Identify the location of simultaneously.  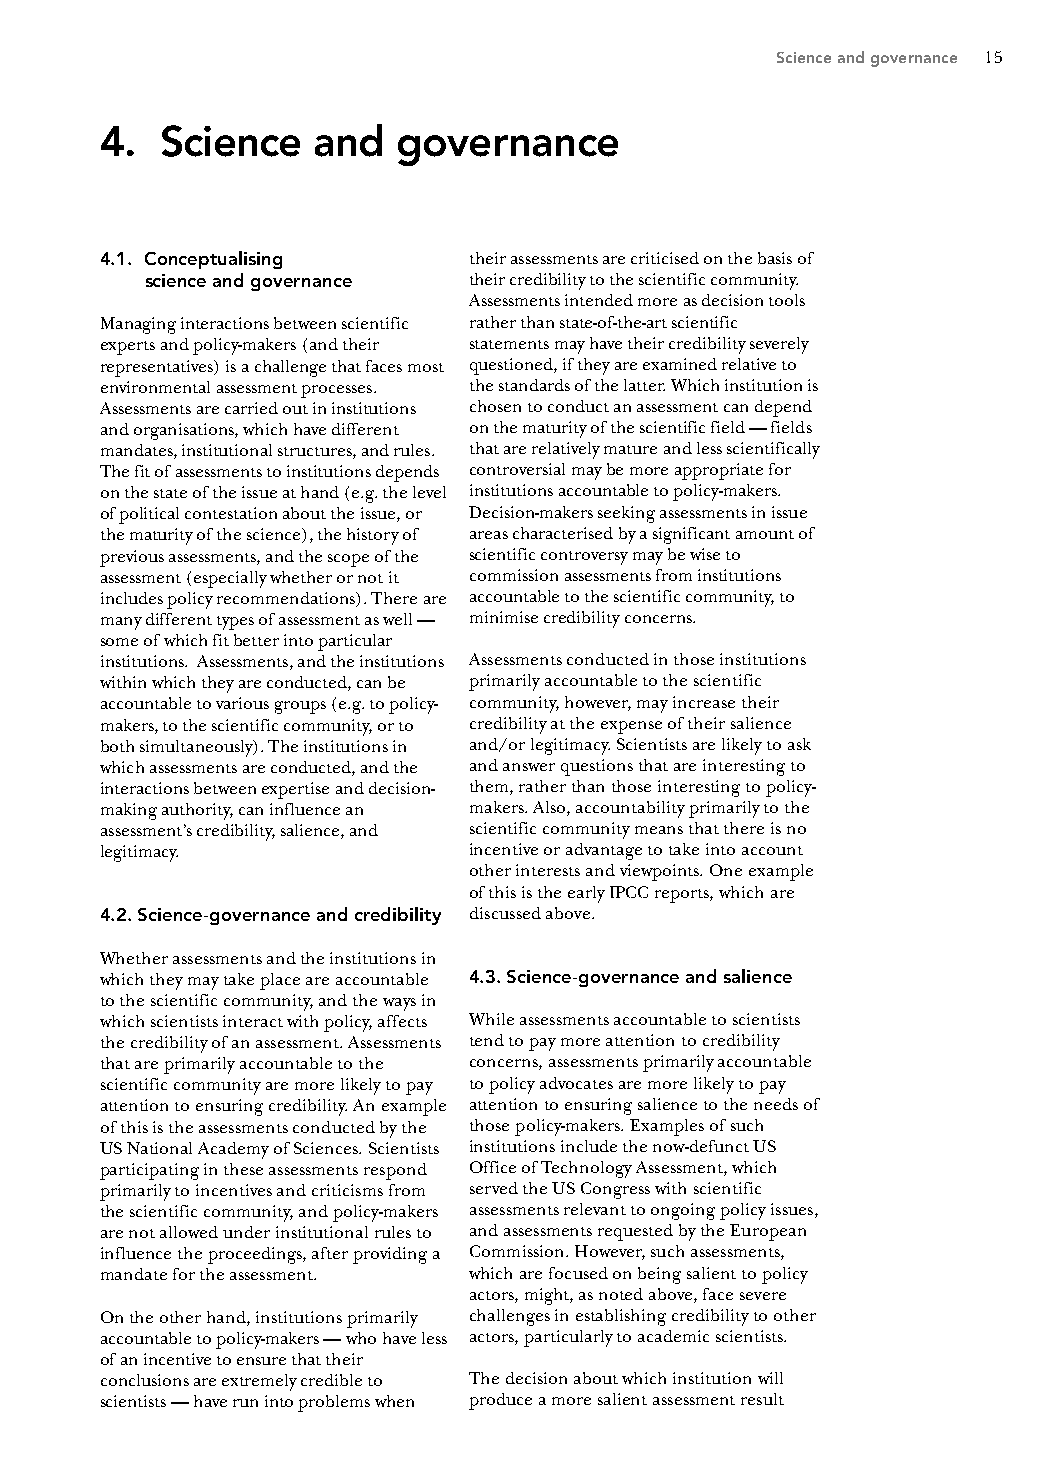
(197, 748).
